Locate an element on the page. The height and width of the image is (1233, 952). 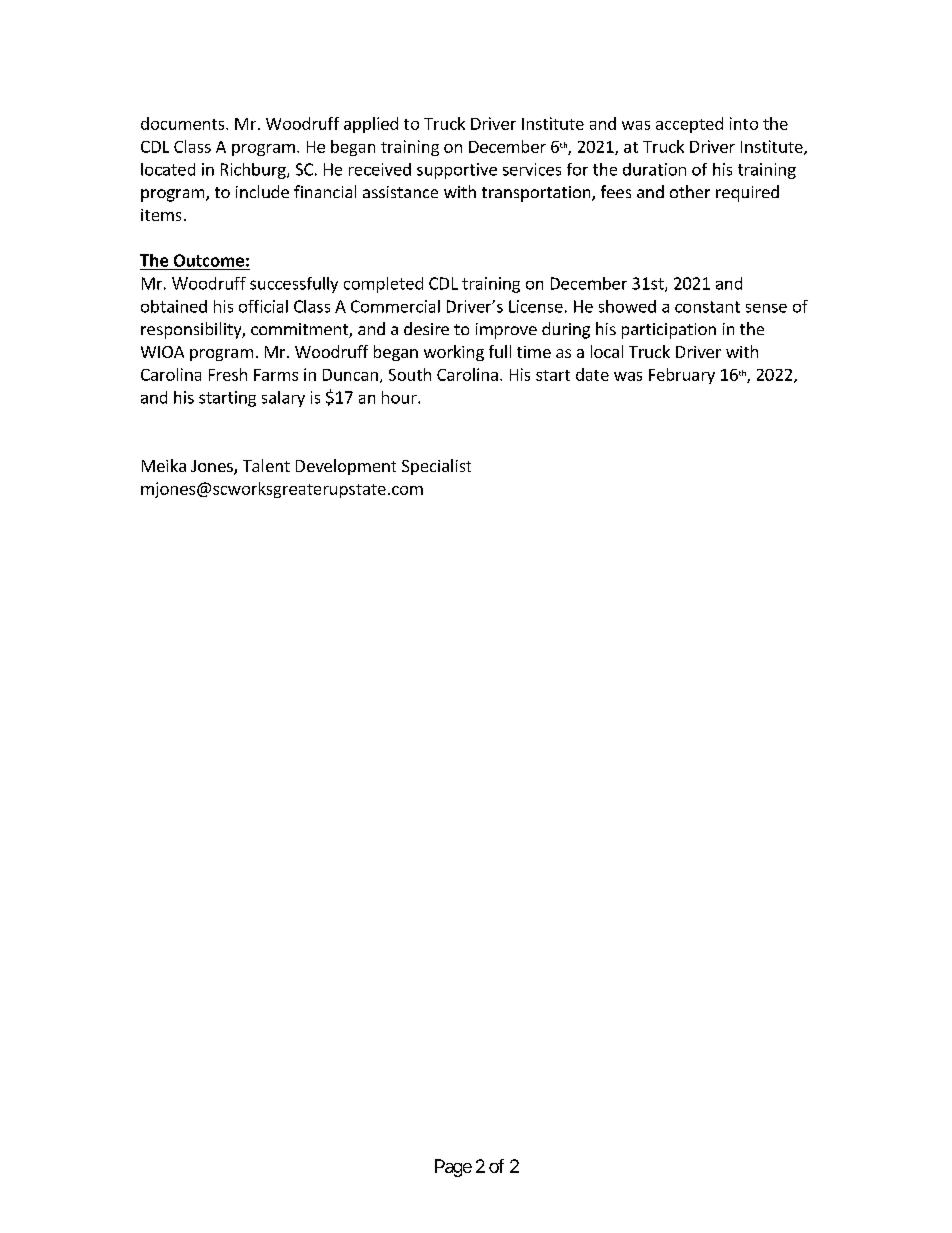
accepted is located at coordinates (689, 125).
